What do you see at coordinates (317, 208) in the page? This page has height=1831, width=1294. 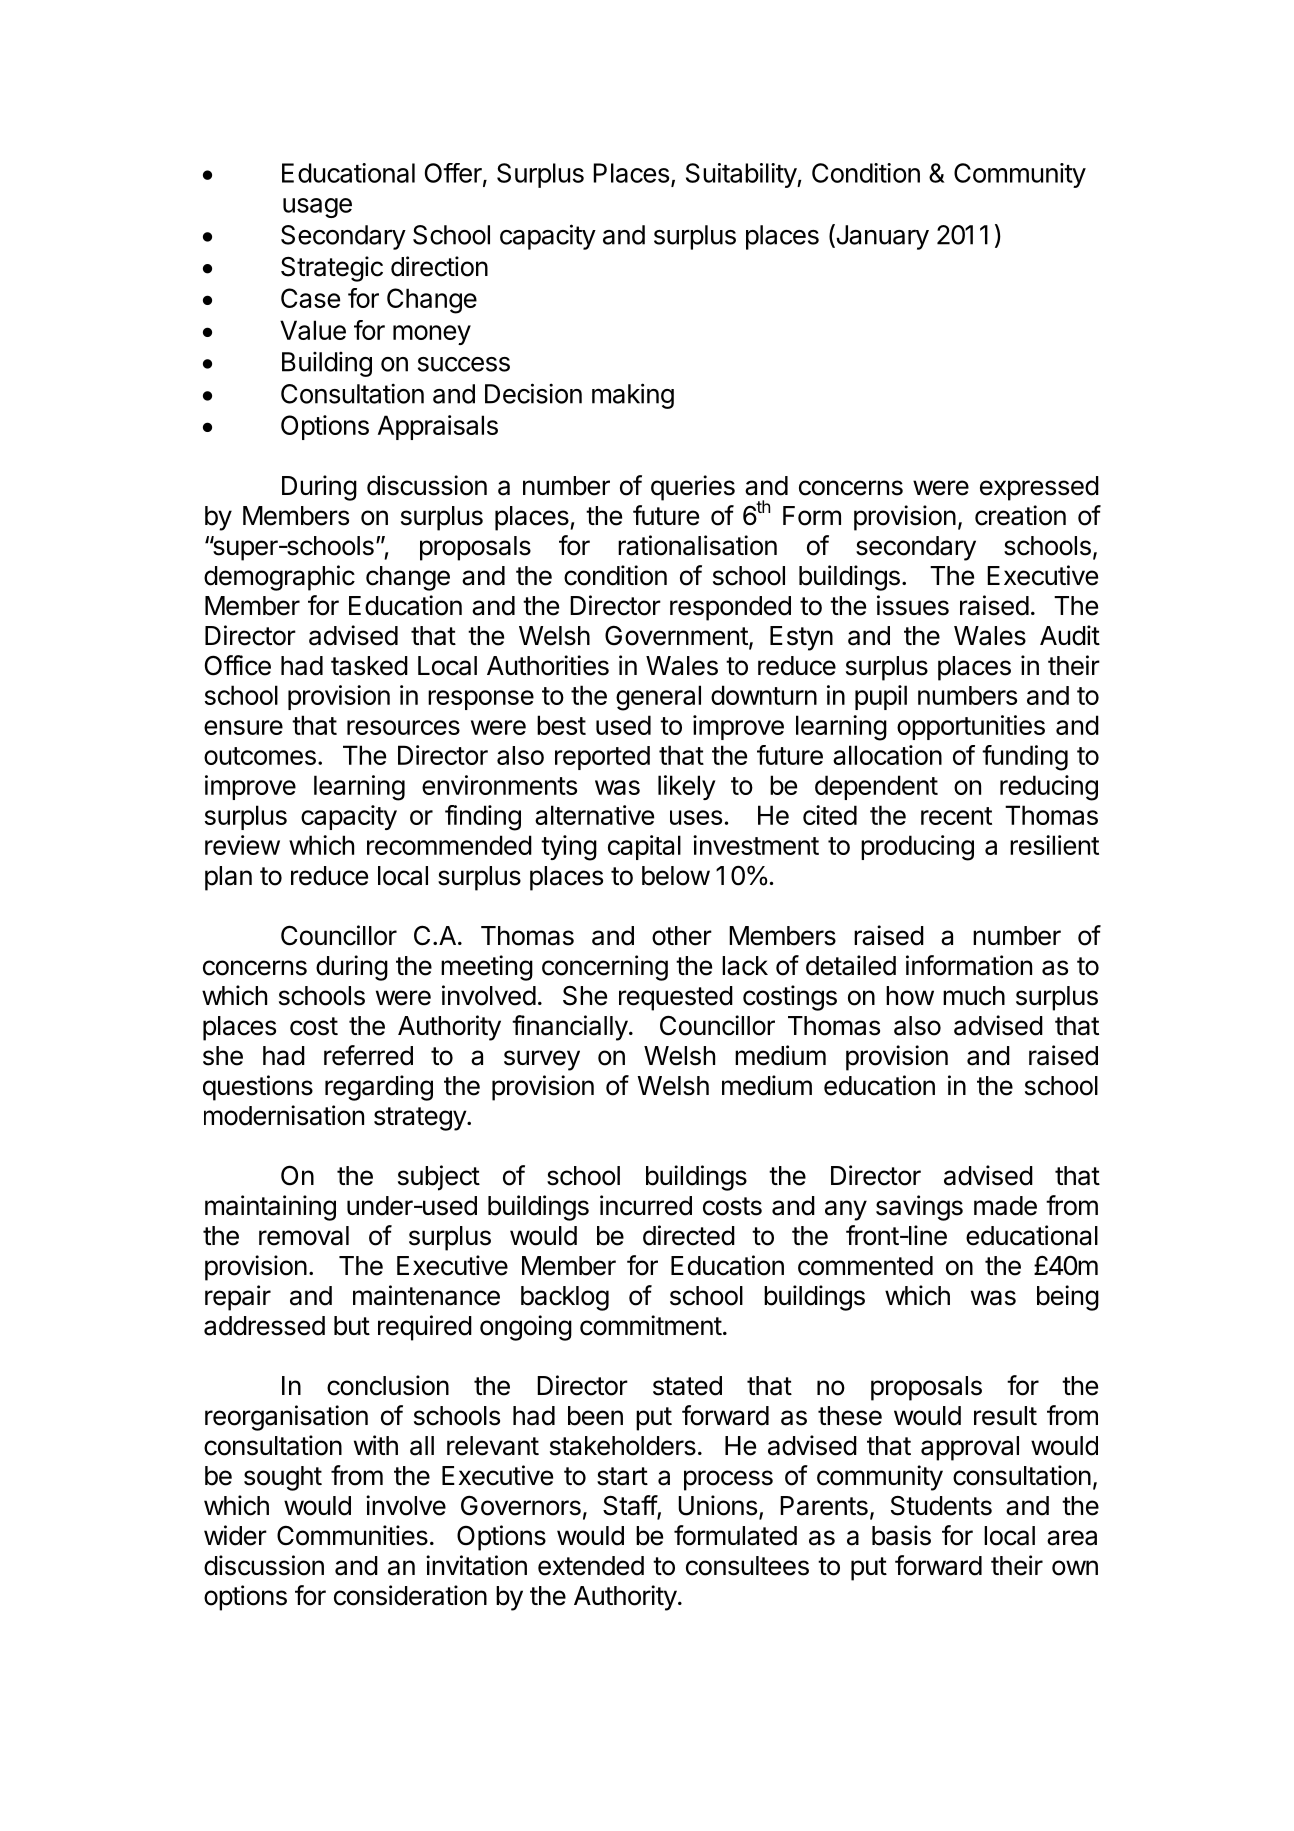 I see `usage` at bounding box center [317, 208].
